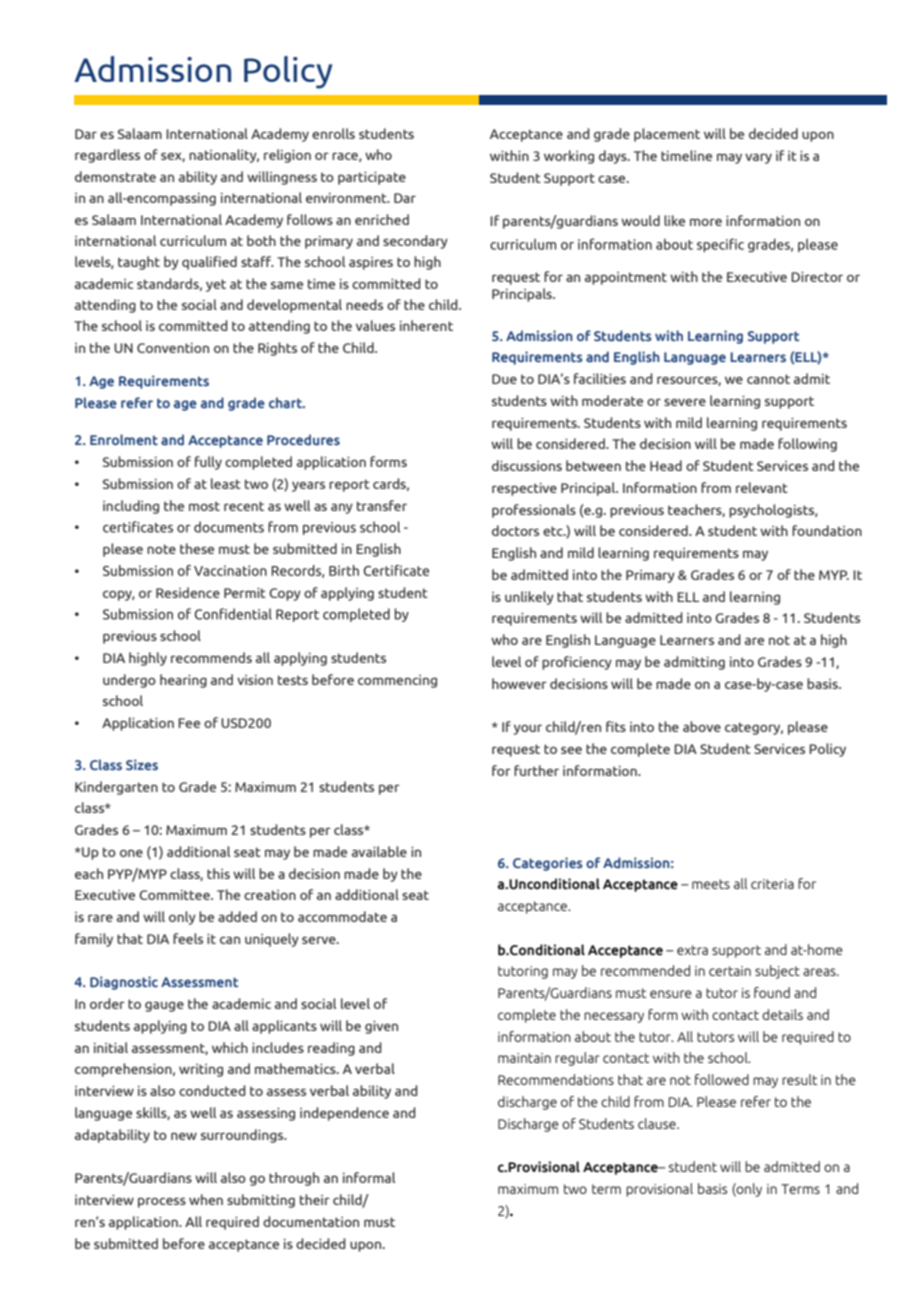 This page has height=1308, width=924. What do you see at coordinates (658, 1123) in the page?
I see `clause` at bounding box center [658, 1123].
